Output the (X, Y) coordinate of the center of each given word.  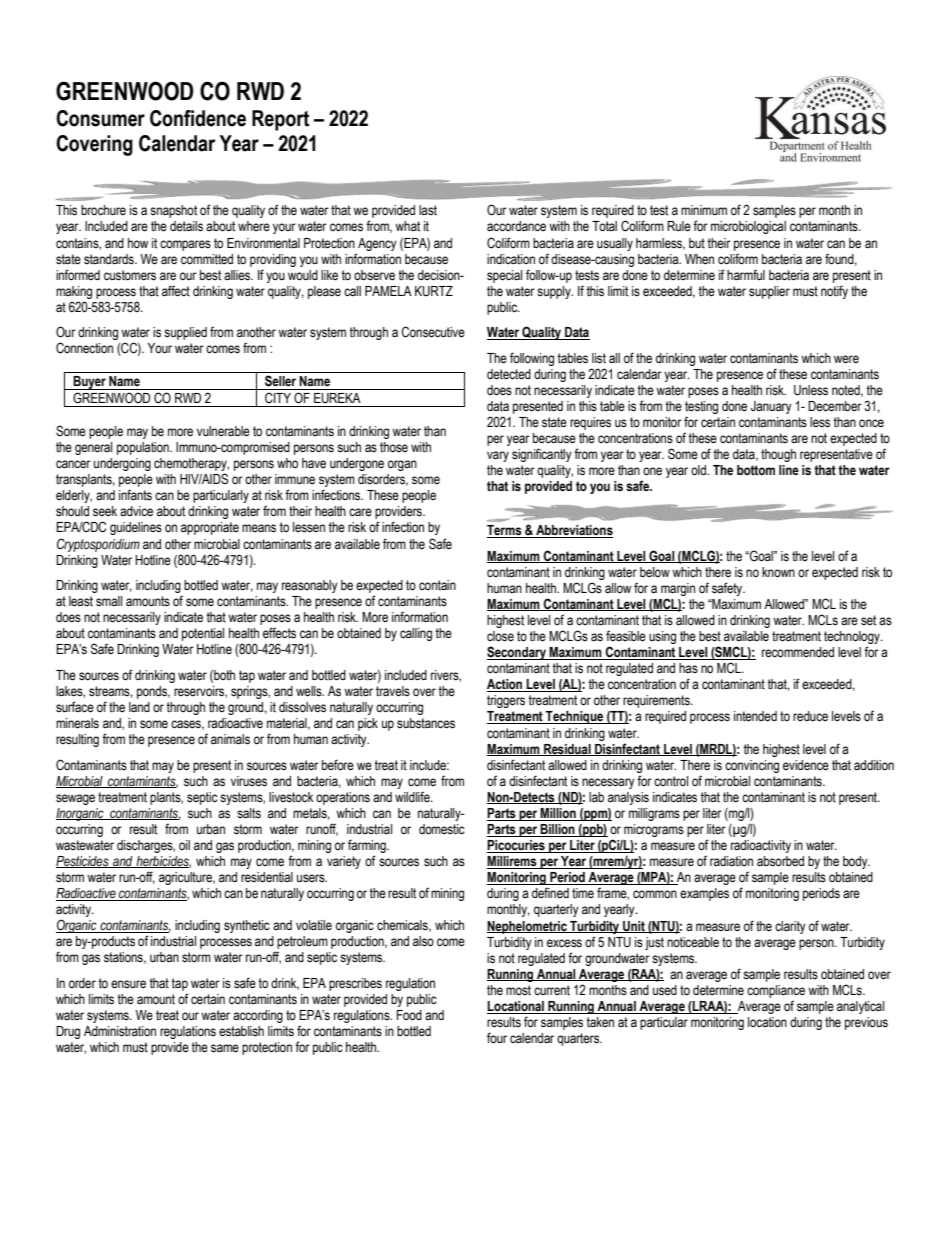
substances (426, 723)
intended (755, 716)
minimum (704, 210)
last (428, 210)
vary (498, 456)
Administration (120, 1031)
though (778, 455)
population (144, 448)
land (139, 707)
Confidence (198, 118)
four (497, 1038)
